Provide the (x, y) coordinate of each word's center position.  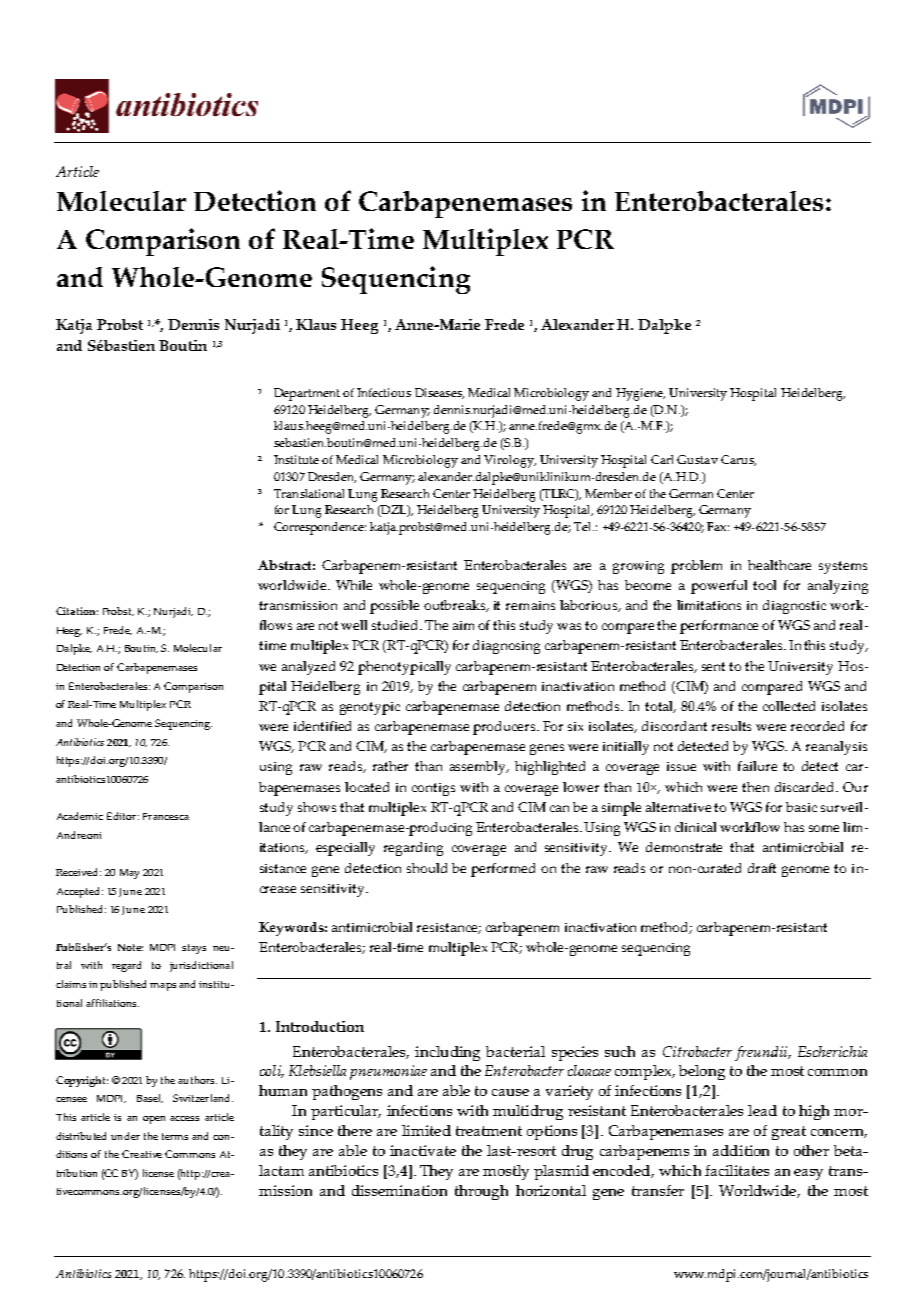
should (427, 868)
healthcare (779, 565)
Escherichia (832, 1051)
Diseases (439, 393)
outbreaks (456, 606)
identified (322, 726)
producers (505, 728)
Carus (738, 460)
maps (163, 987)
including (447, 1053)
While (354, 585)
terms (175, 1136)
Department (307, 394)
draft (762, 868)
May (129, 874)
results (731, 726)
